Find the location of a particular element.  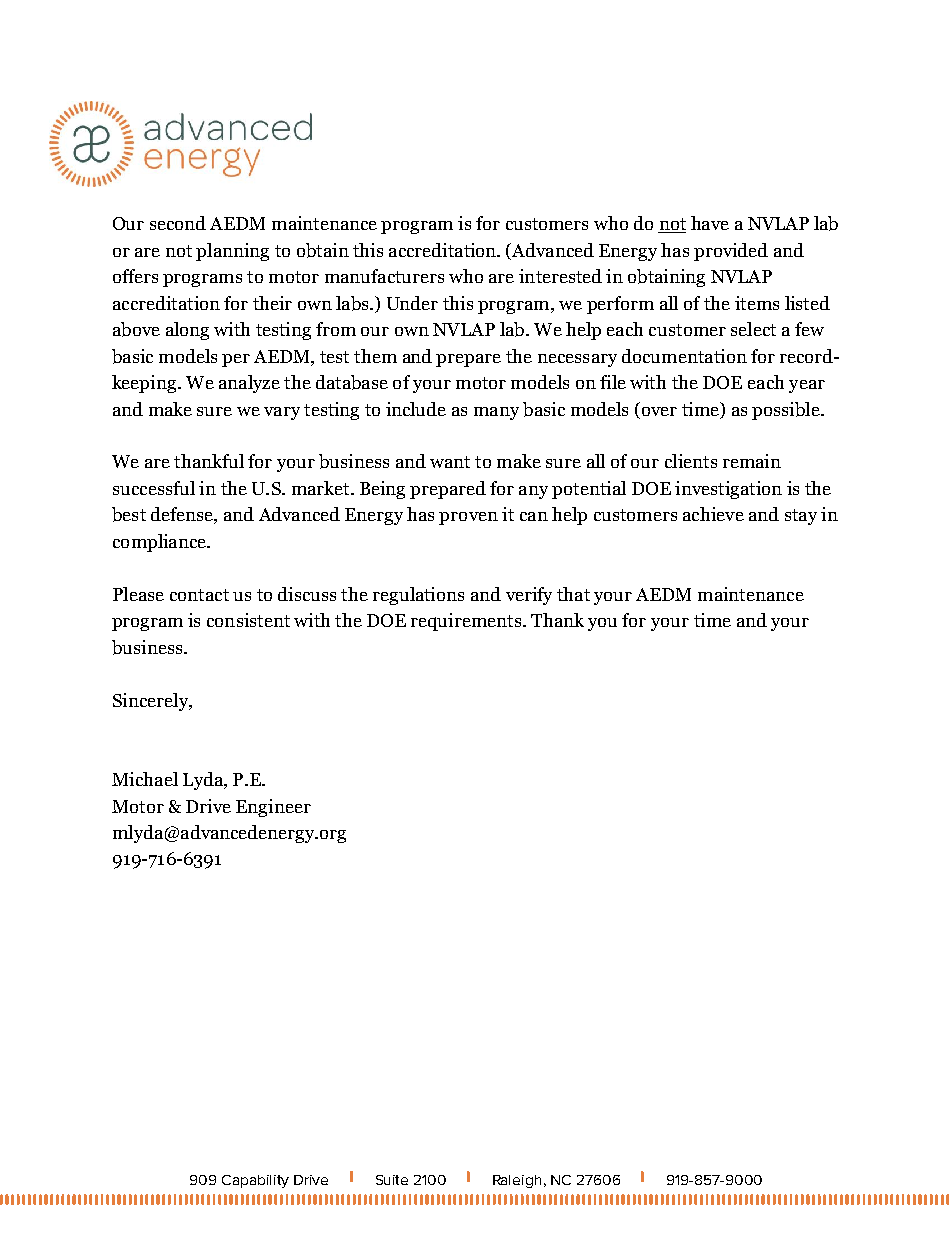

Raleigh is located at coordinates (517, 1181).
